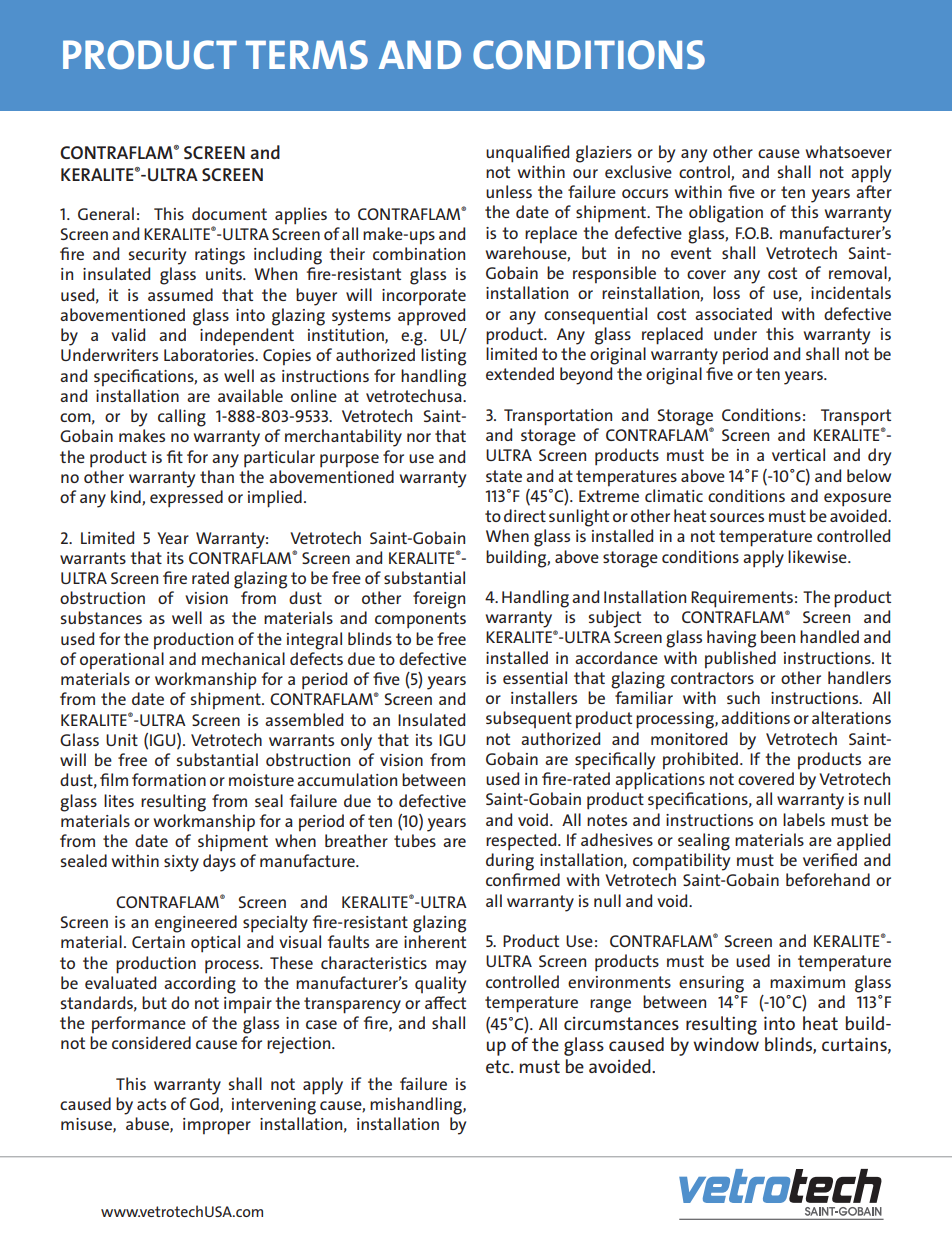  I want to click on TERMS, so click(307, 55).
